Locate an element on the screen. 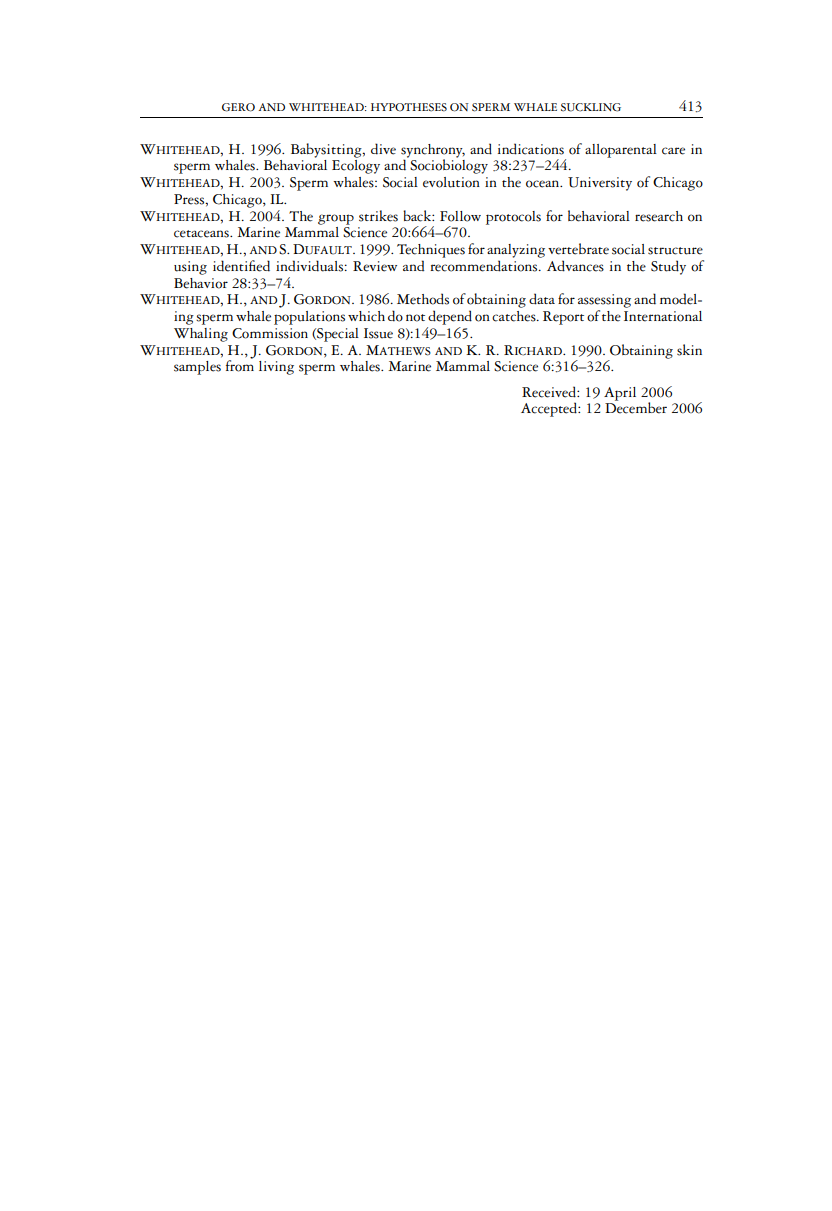  Accepted is located at coordinates (550, 409).
